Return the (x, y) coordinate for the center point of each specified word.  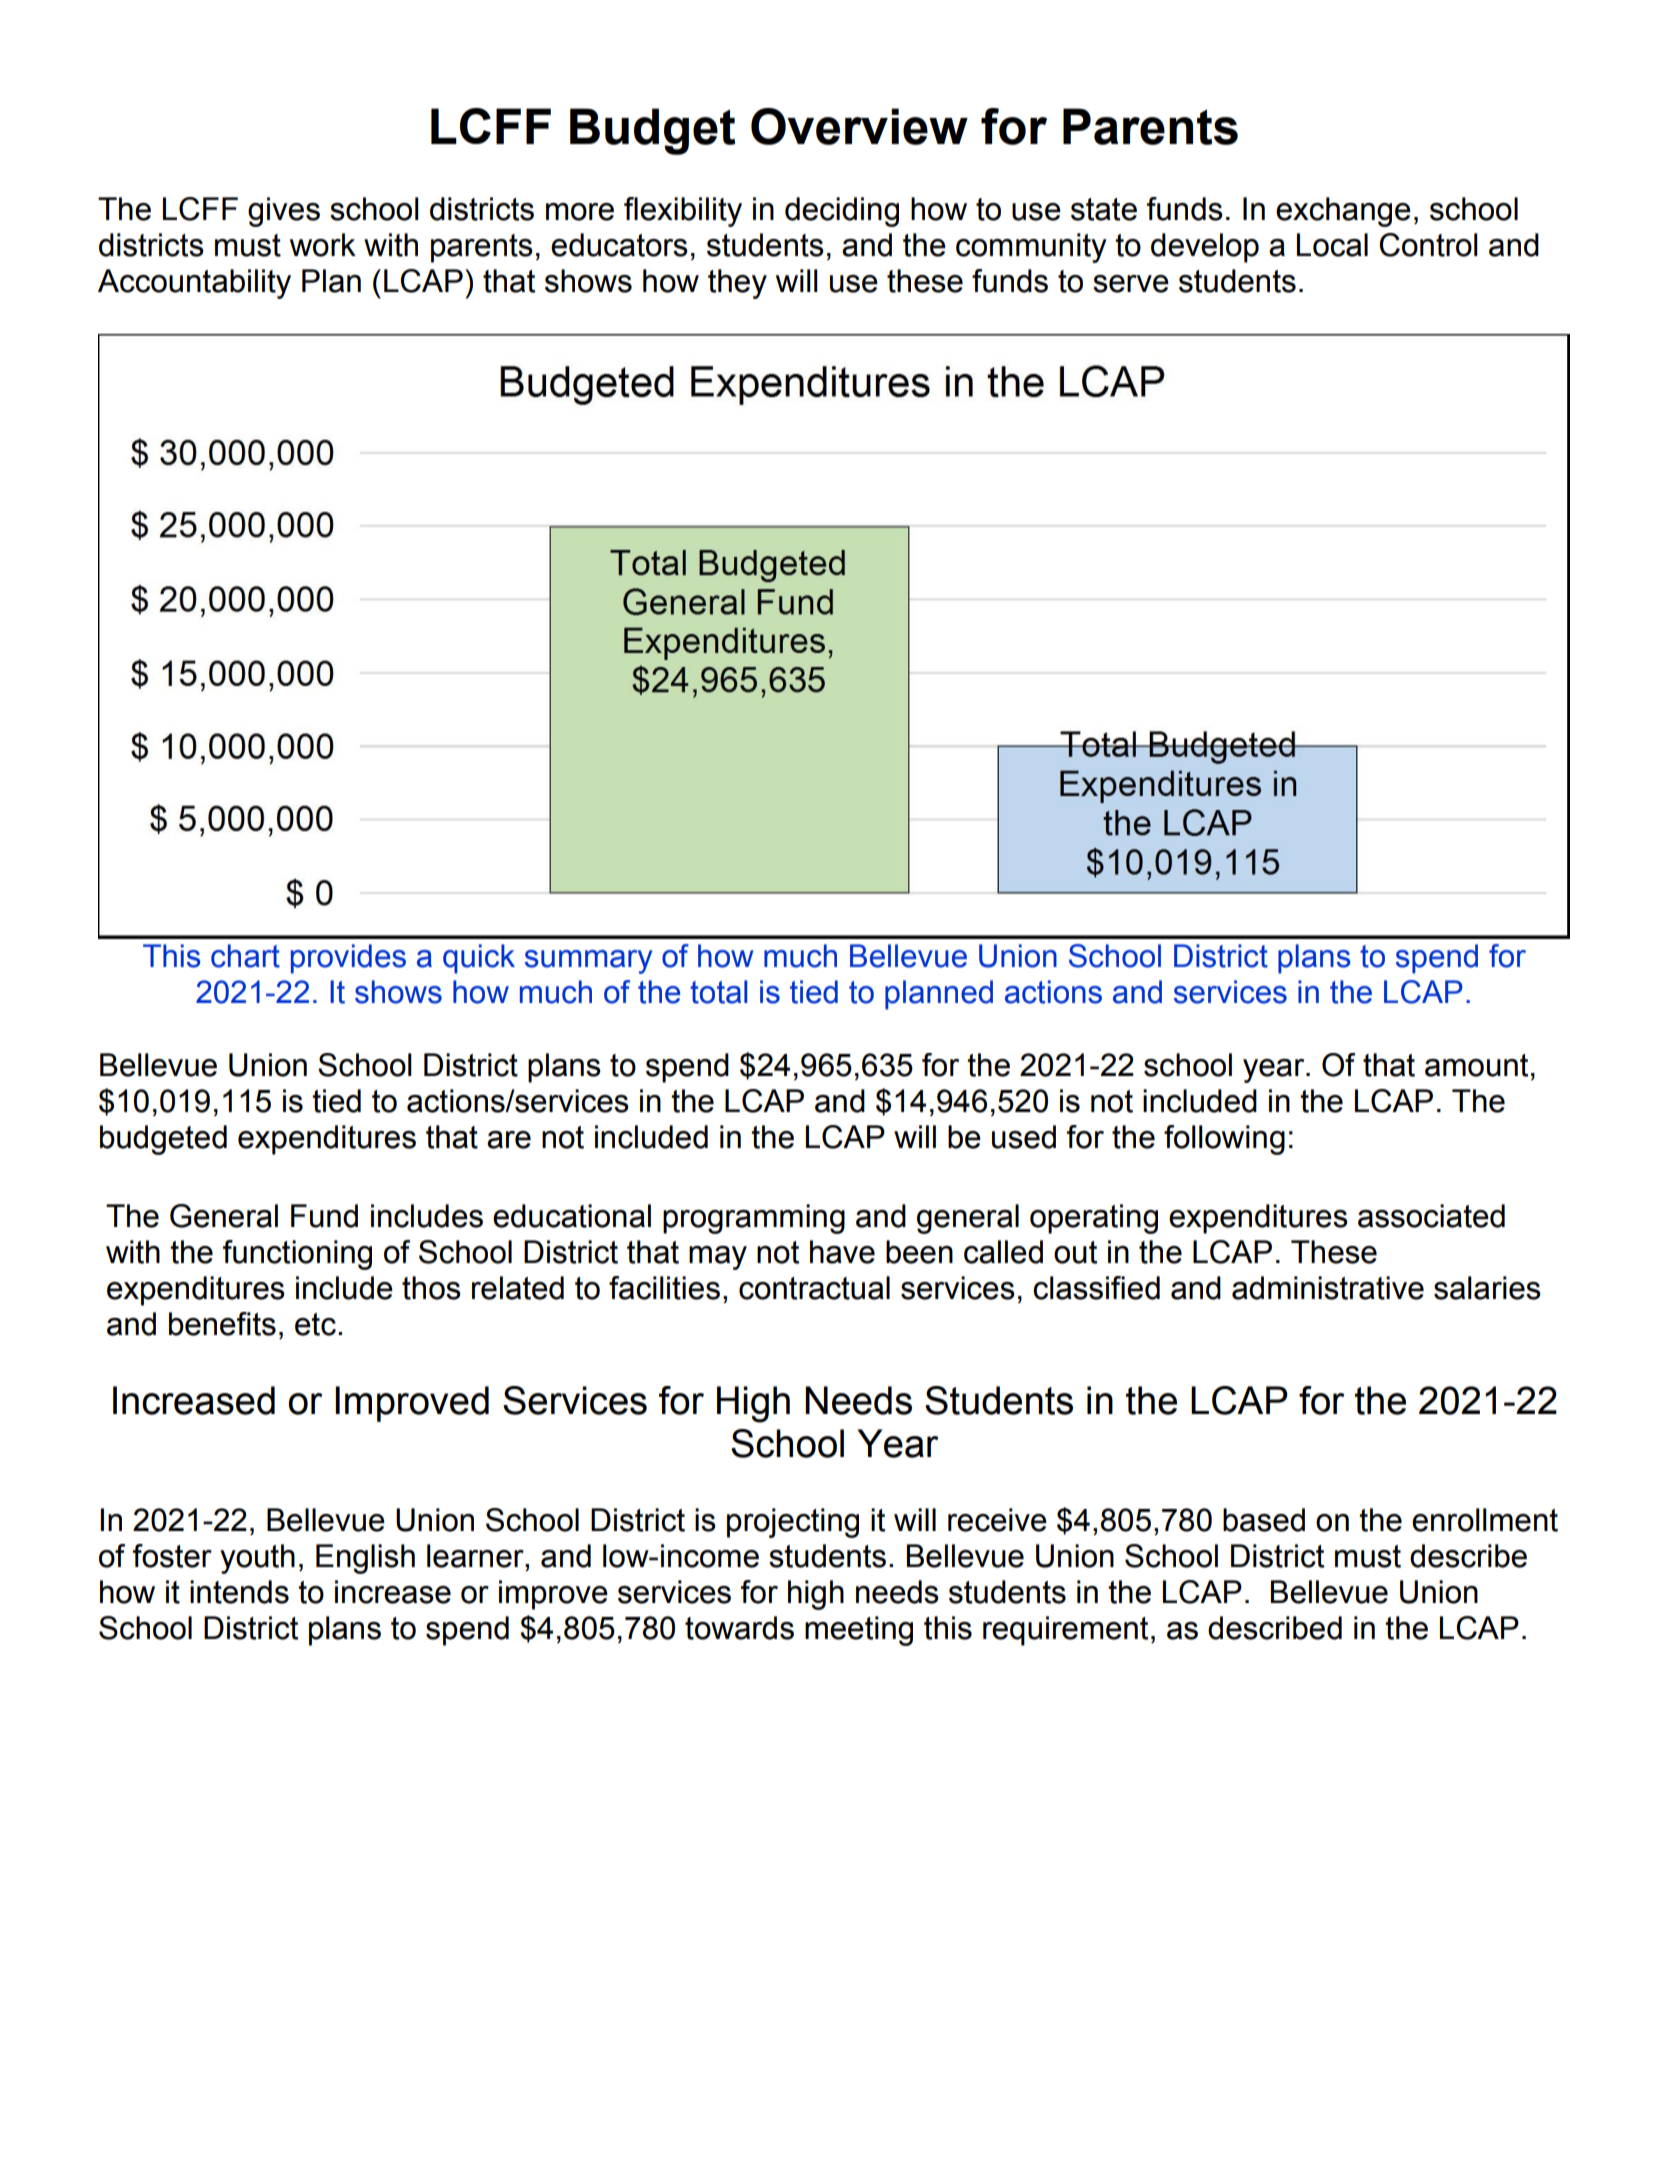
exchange (1343, 212)
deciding (842, 212)
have (842, 1252)
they (737, 284)
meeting (859, 1631)
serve (1131, 284)
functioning (297, 1255)
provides (348, 959)
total (719, 992)
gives (284, 212)
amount (1476, 1065)
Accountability (194, 284)
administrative (1328, 1288)
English (365, 1559)
